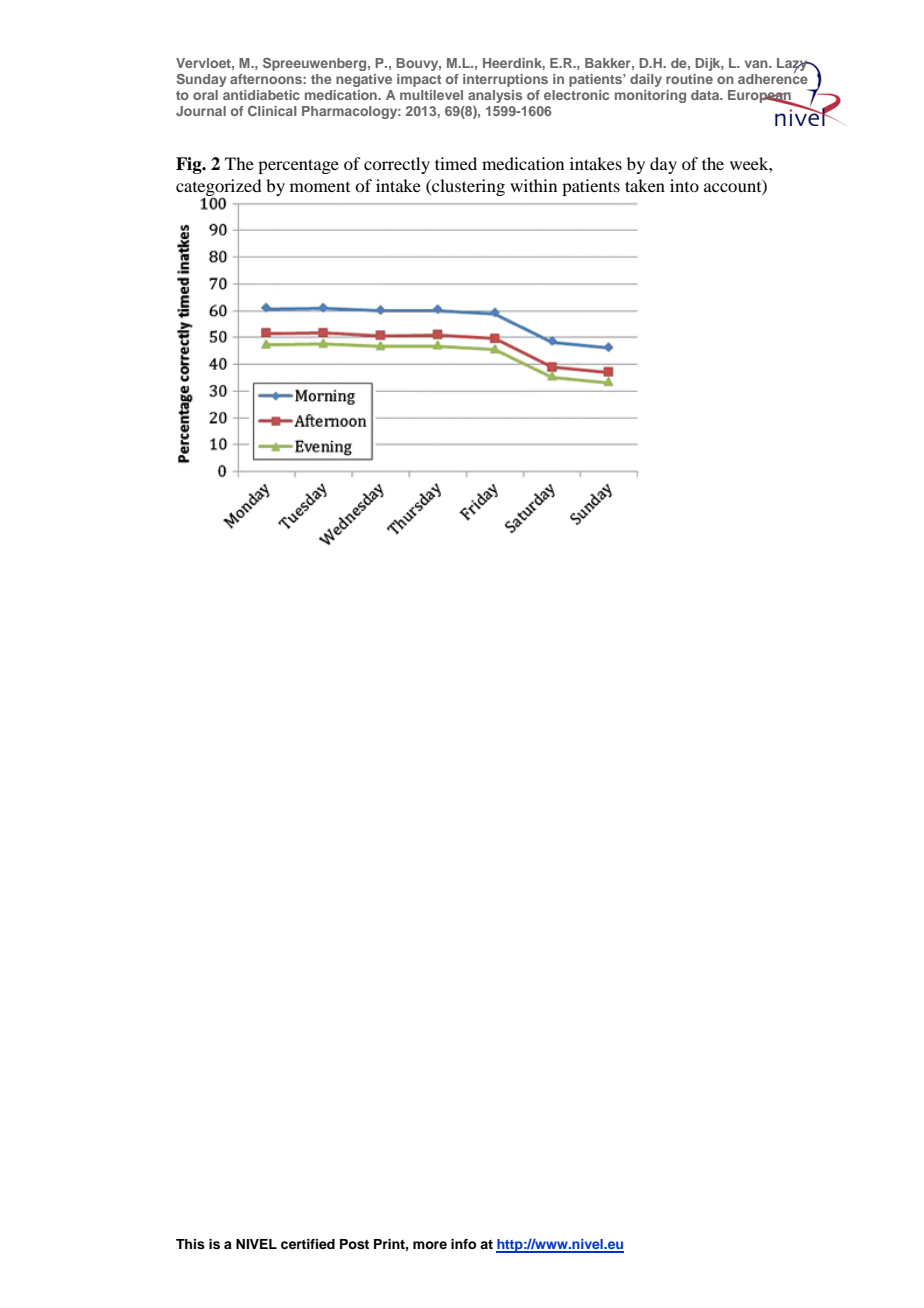 The height and width of the screenshot is (1308, 924). What do you see at coordinates (706, 95) in the screenshot?
I see `data` at bounding box center [706, 95].
